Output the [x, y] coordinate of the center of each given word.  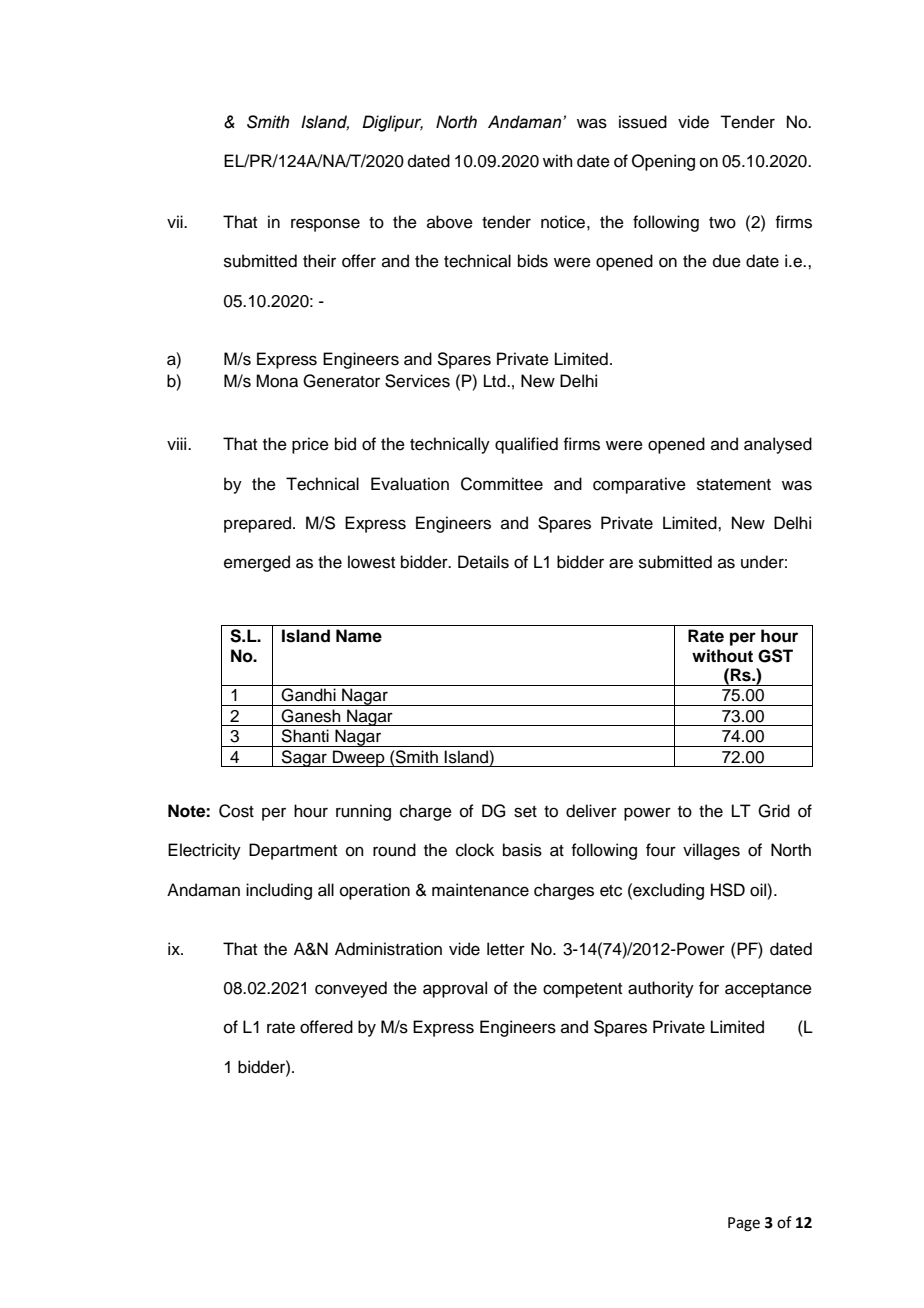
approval [455, 989]
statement [734, 485]
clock [475, 850]
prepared [259, 524]
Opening [663, 162]
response [325, 225]
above [450, 222]
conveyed [351, 989]
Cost [236, 811]
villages [711, 851]
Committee [502, 484]
